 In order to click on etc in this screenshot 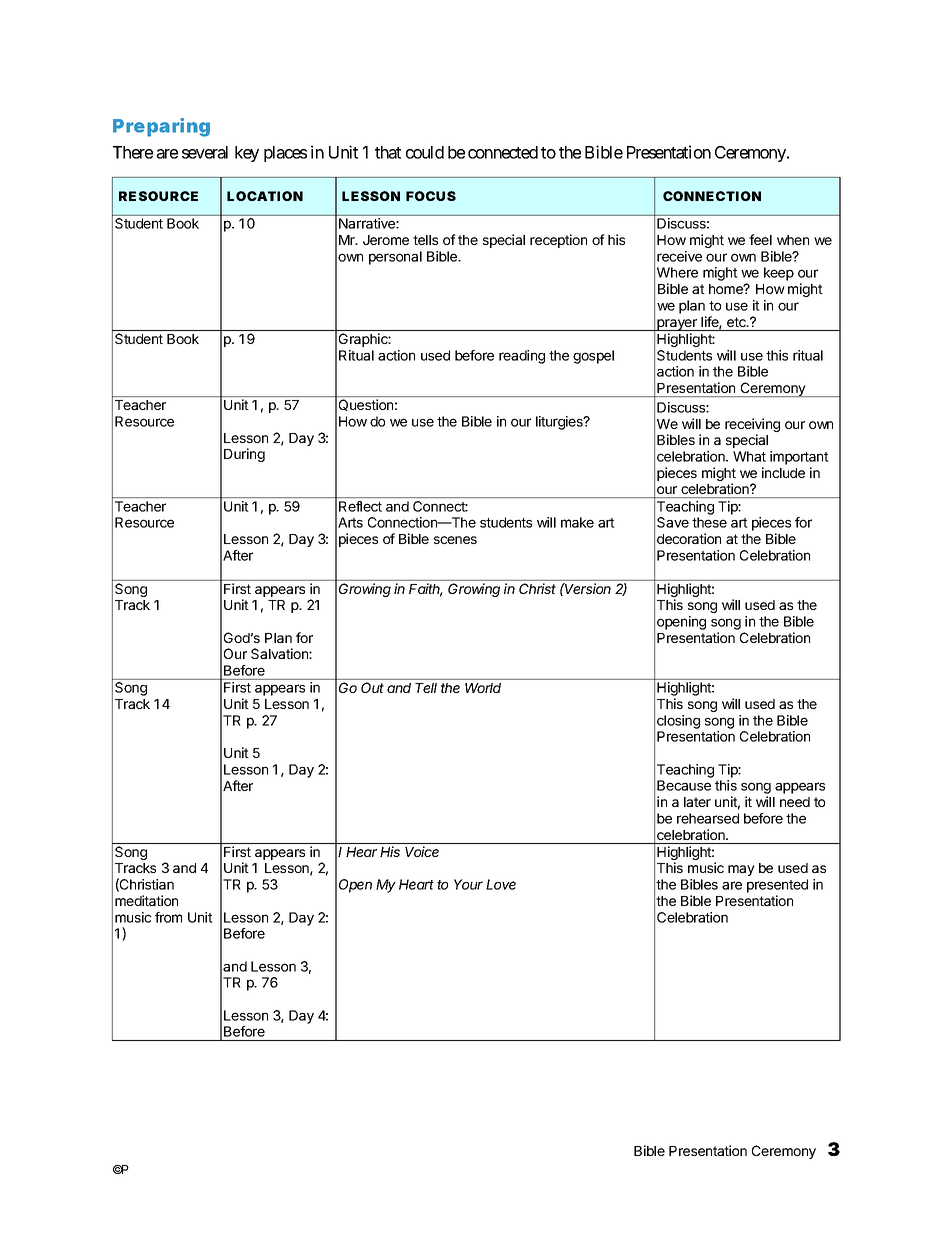, I will do `click(737, 322)`.
